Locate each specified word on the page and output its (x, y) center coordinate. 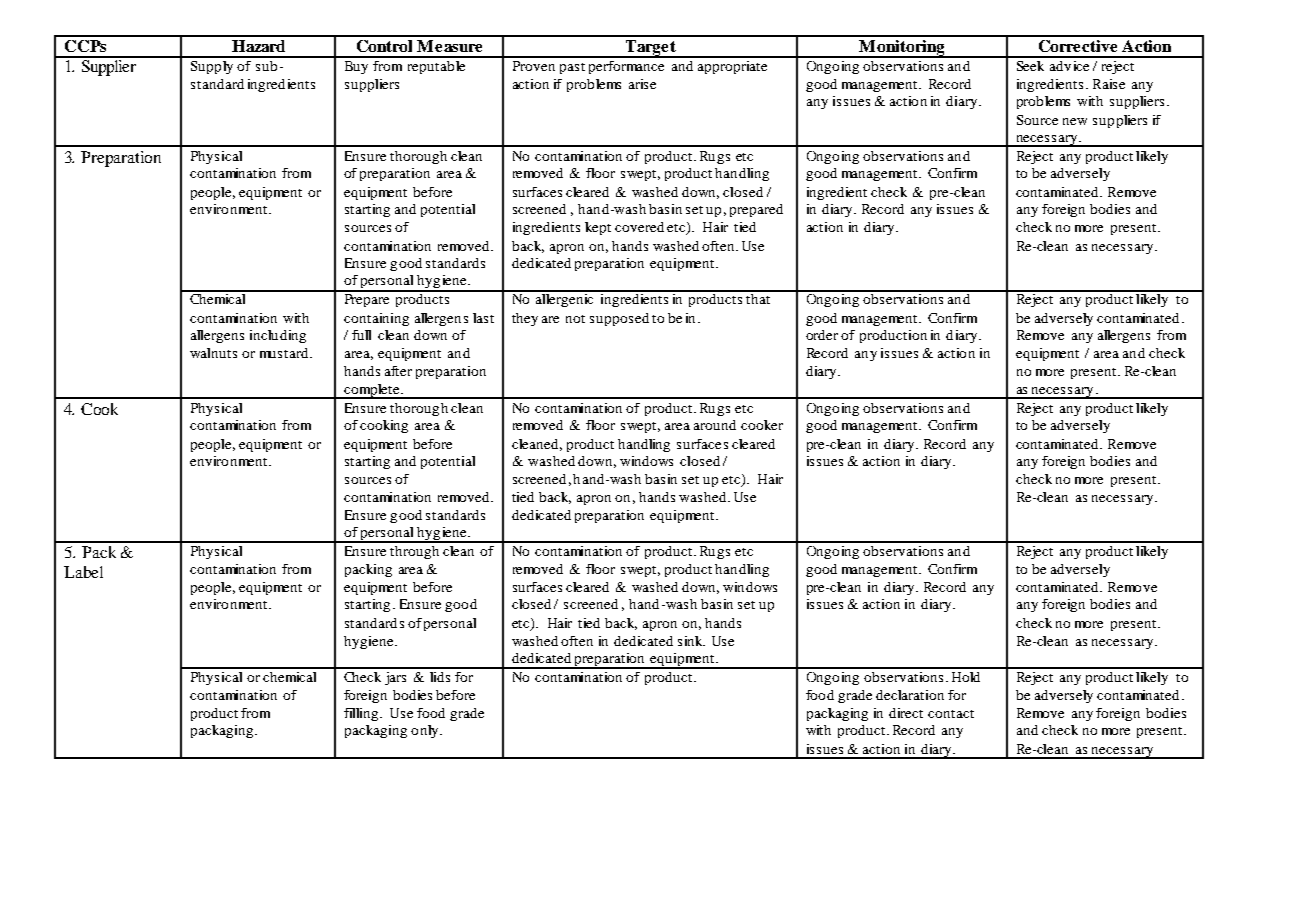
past (572, 68)
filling (361, 714)
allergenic (564, 299)
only (426, 731)
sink (691, 641)
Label (83, 572)
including (278, 336)
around (715, 425)
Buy (356, 67)
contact (951, 714)
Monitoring (902, 49)
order (822, 335)
